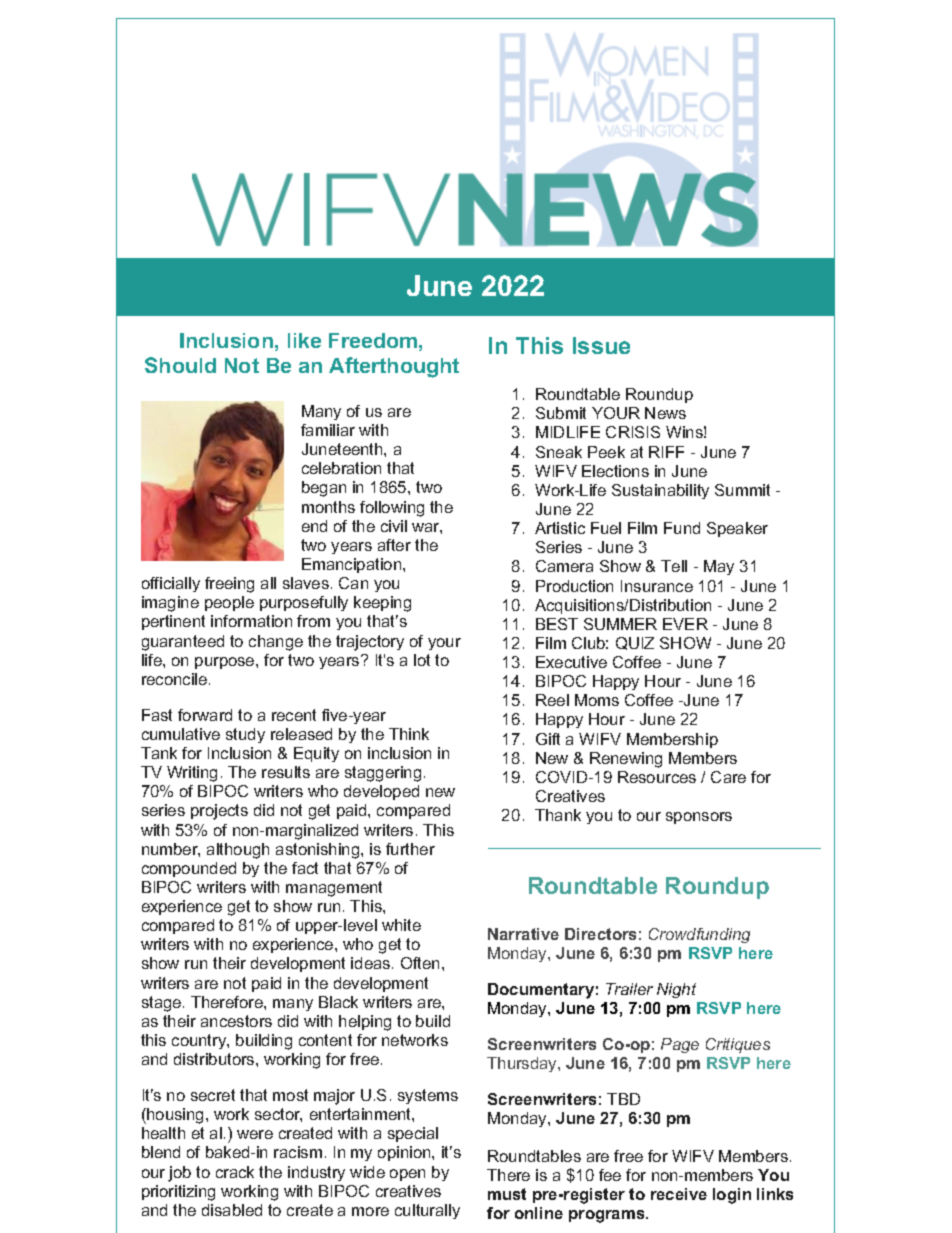  I want to click on Page, so click(680, 1045).
